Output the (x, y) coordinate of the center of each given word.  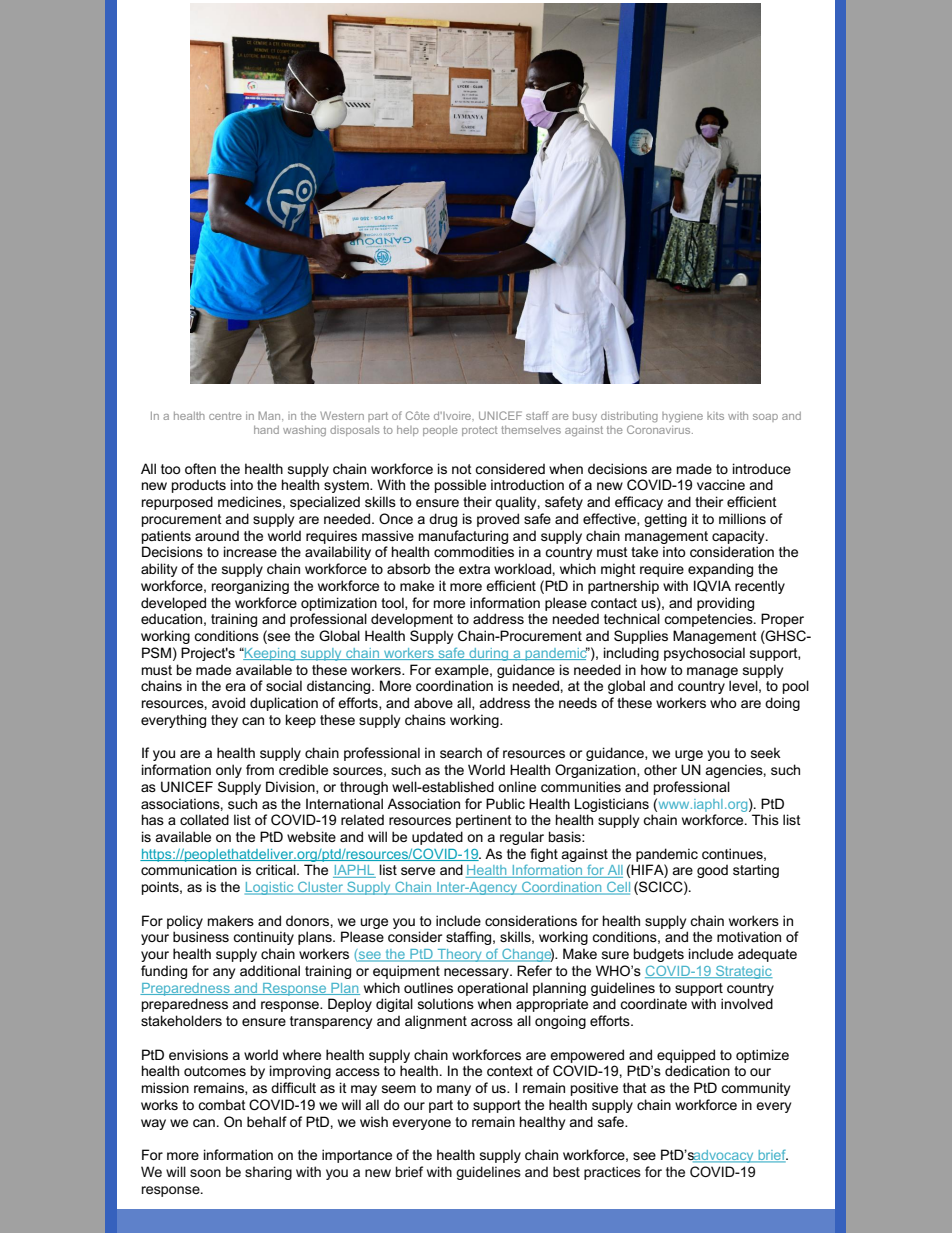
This (765, 819)
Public (505, 803)
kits (715, 416)
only (229, 771)
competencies (709, 620)
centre (225, 416)
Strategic (743, 972)
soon (205, 1173)
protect (480, 431)
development (412, 620)
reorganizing (250, 587)
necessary (477, 973)
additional (270, 970)
